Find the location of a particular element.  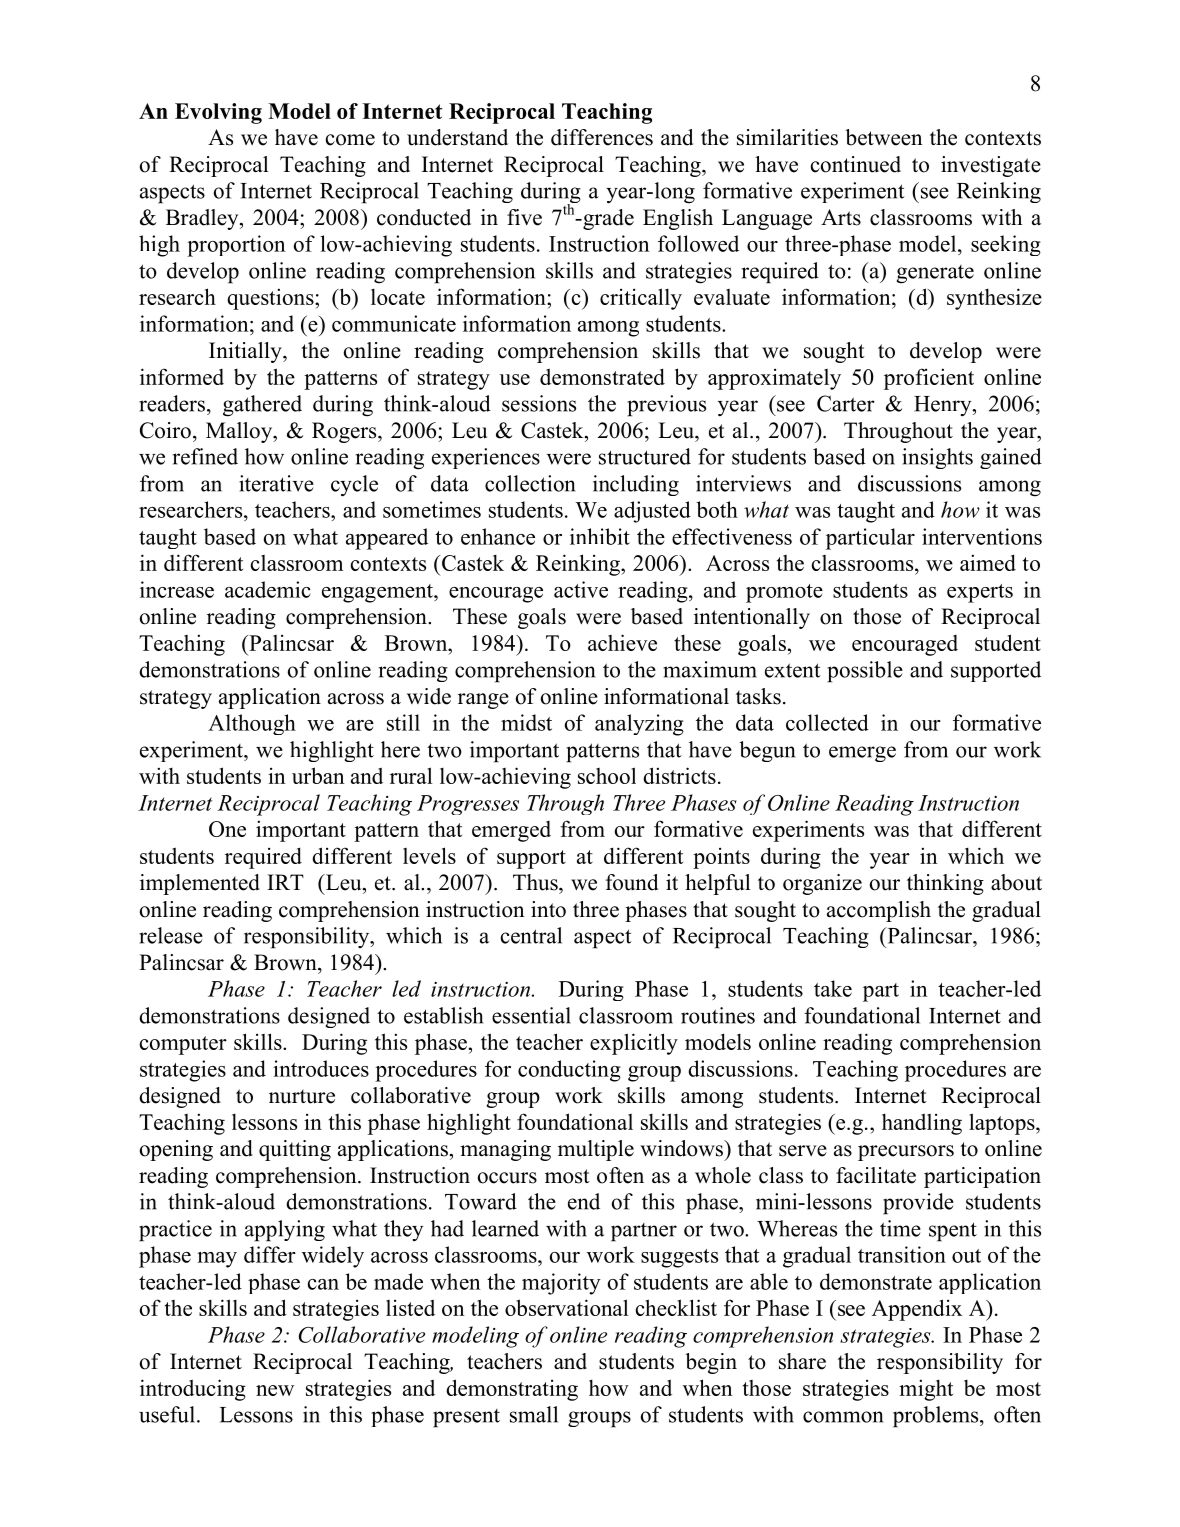

structured is located at coordinates (645, 456).
